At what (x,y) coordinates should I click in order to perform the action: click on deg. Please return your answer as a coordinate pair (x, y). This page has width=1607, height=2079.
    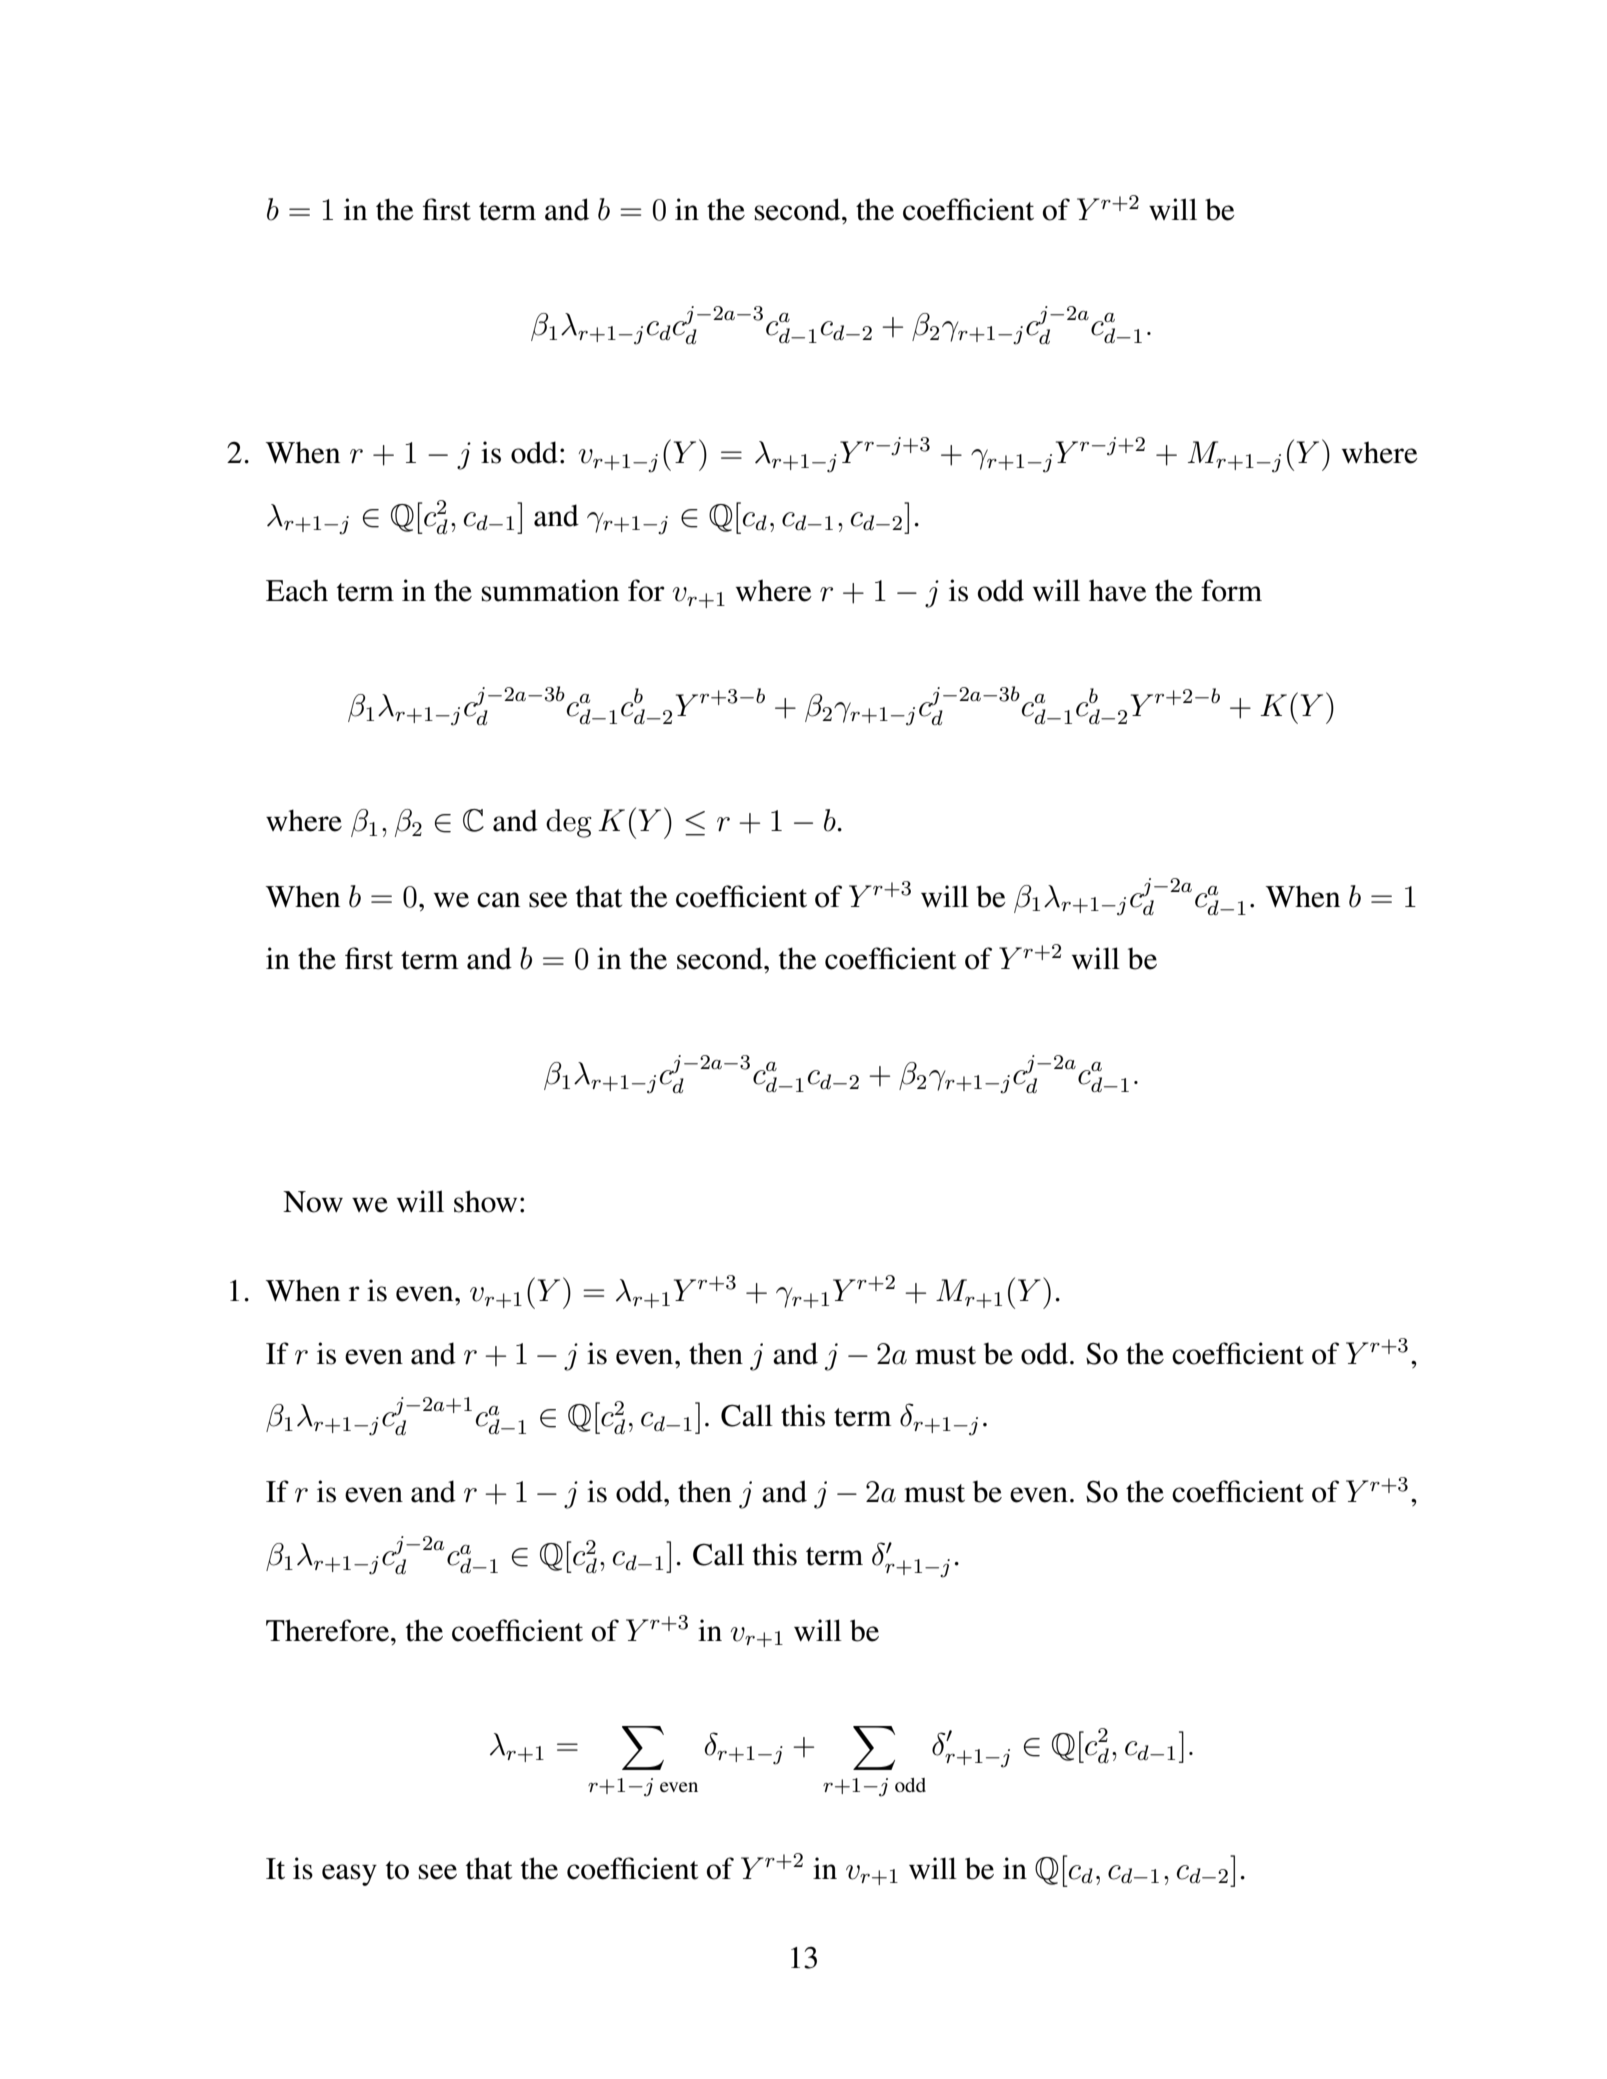
    Looking at the image, I should click on (569, 823).
